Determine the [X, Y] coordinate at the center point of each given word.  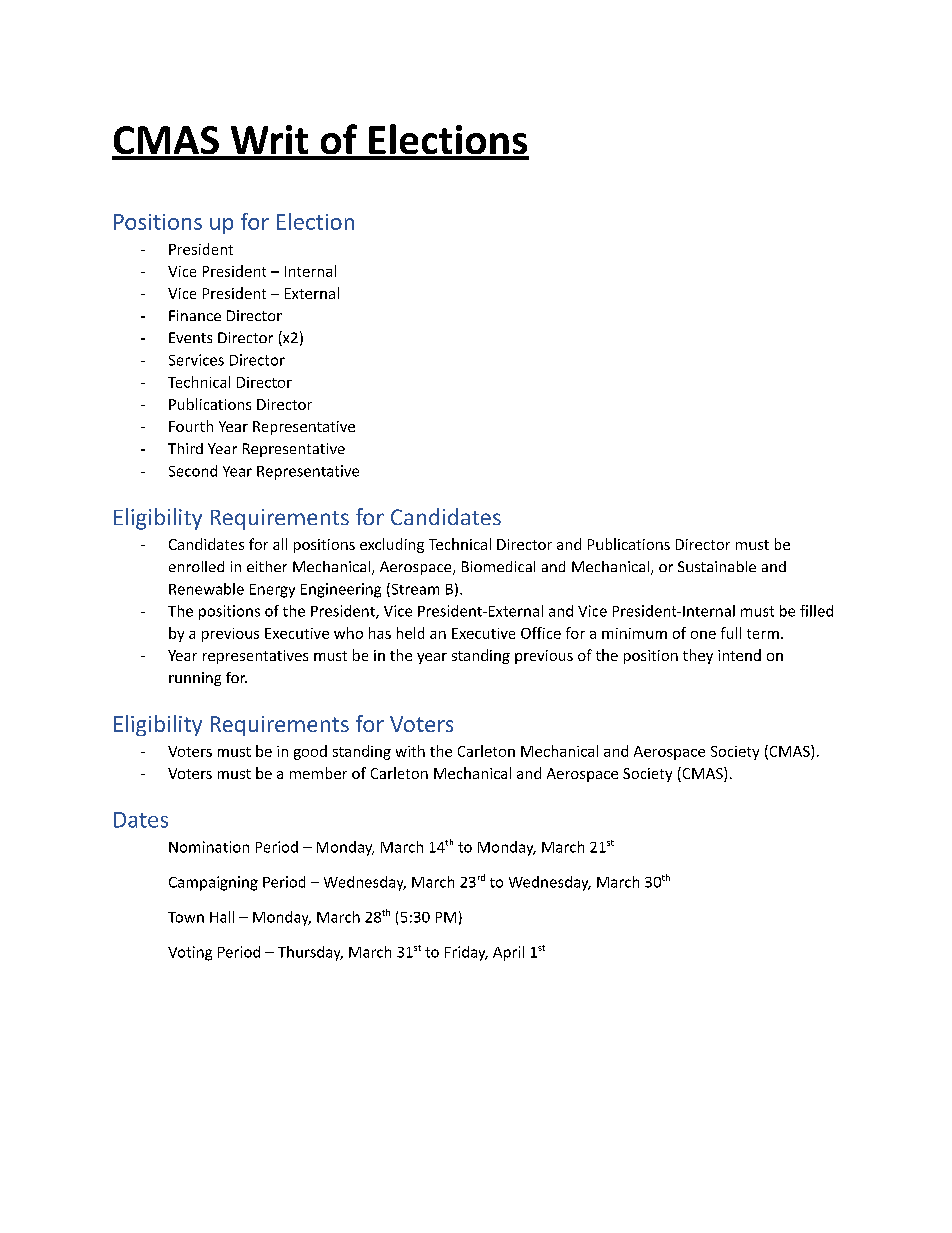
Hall [222, 917]
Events [190, 337]
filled [816, 611]
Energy [272, 591]
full [731, 633]
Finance [195, 315]
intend [739, 655]
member [318, 773]
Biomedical [498, 566]
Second [193, 471]
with [410, 751]
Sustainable [717, 566]
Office [541, 633]
